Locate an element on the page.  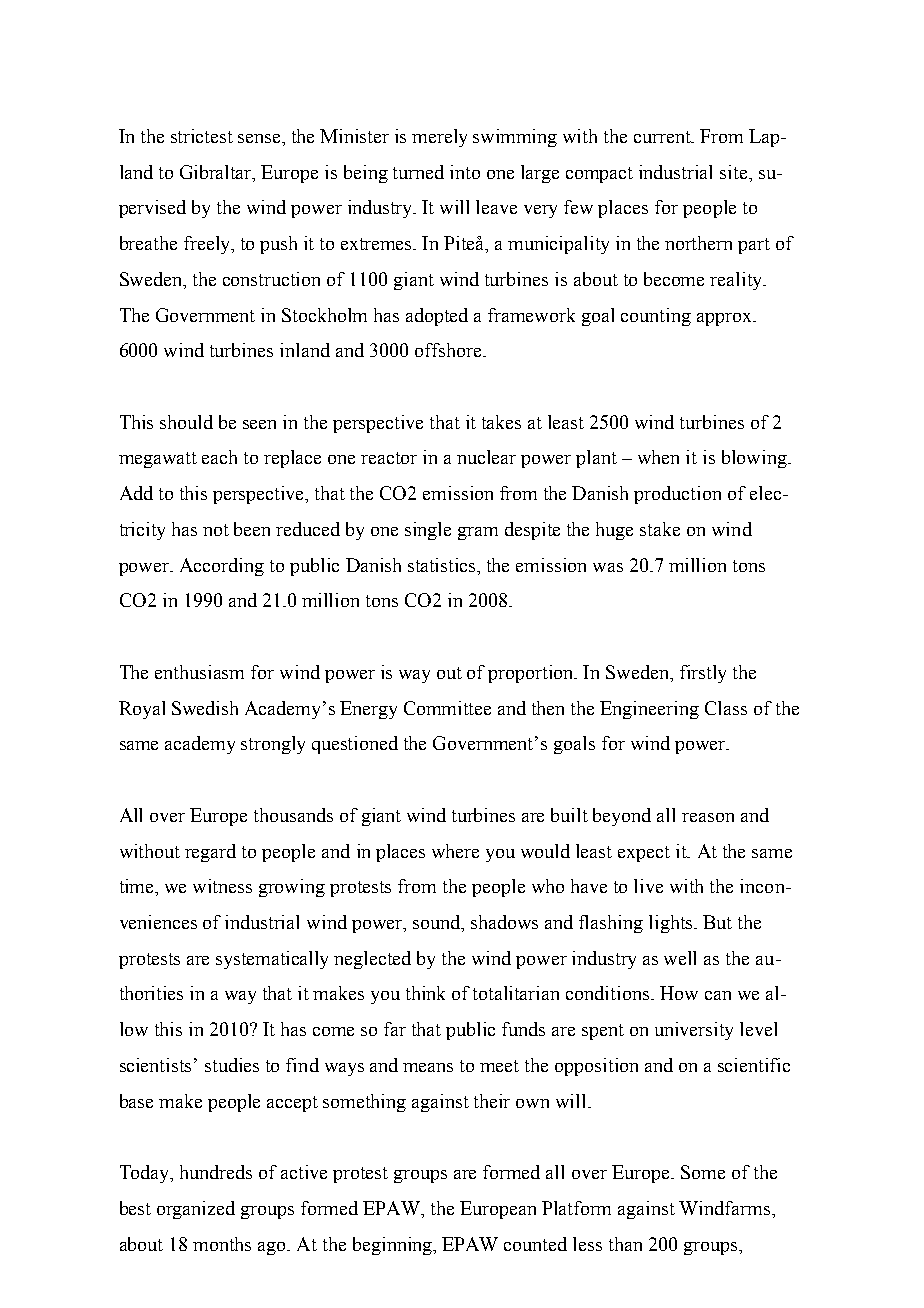
nuclear is located at coordinates (486, 457).
